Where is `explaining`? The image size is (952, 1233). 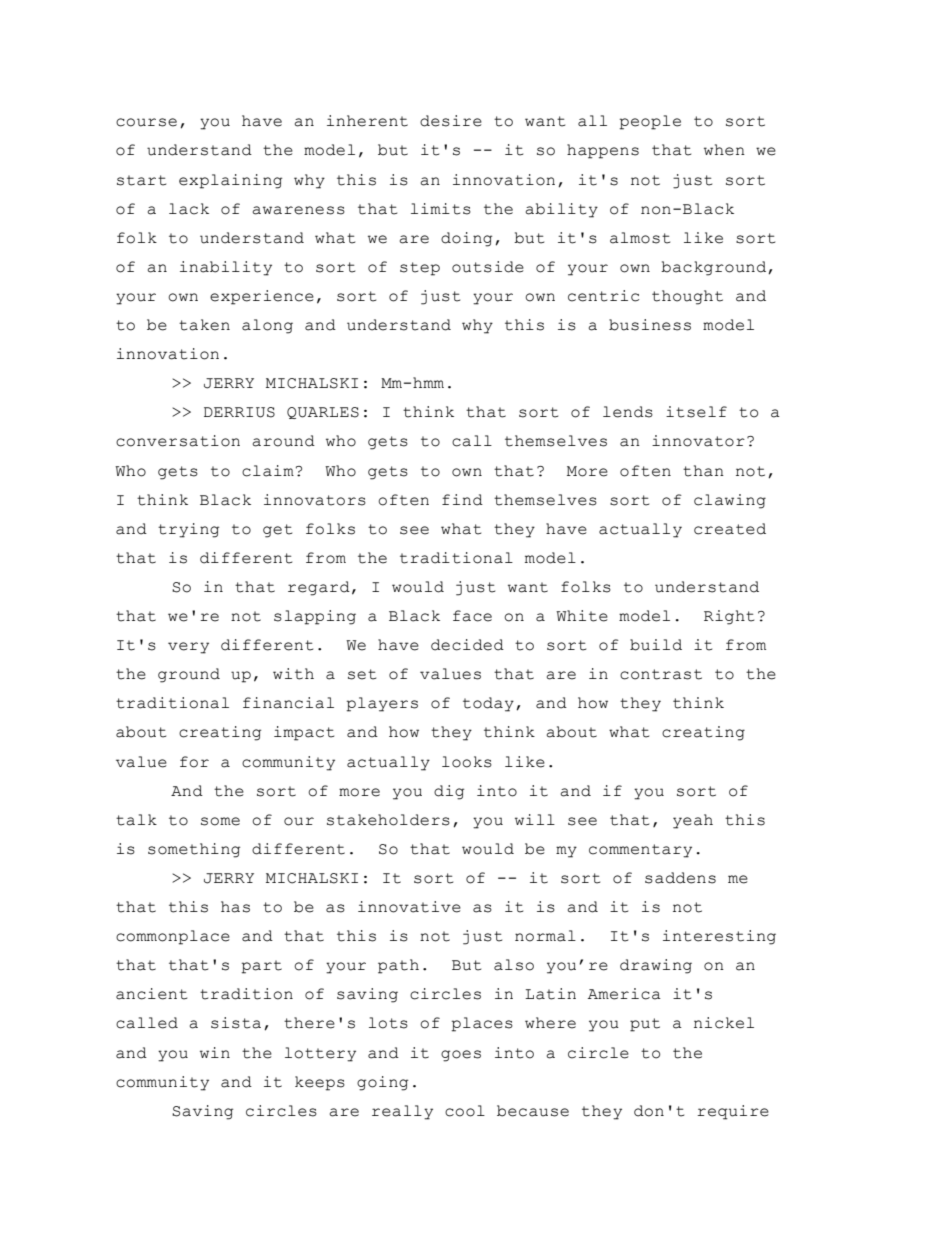 explaining is located at coordinates (230, 181).
